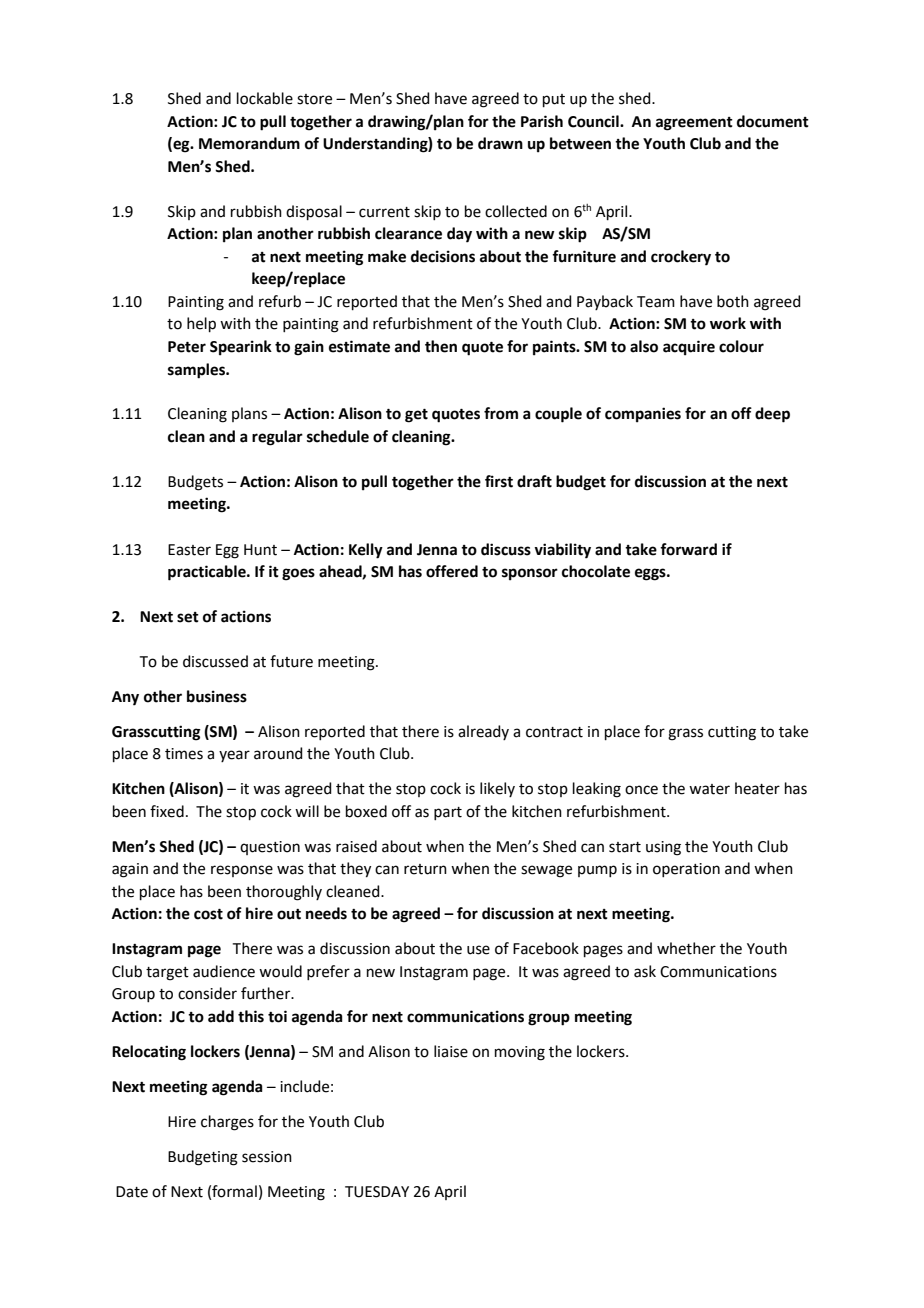 The height and width of the screenshot is (1308, 924). I want to click on regular, so click(277, 438).
